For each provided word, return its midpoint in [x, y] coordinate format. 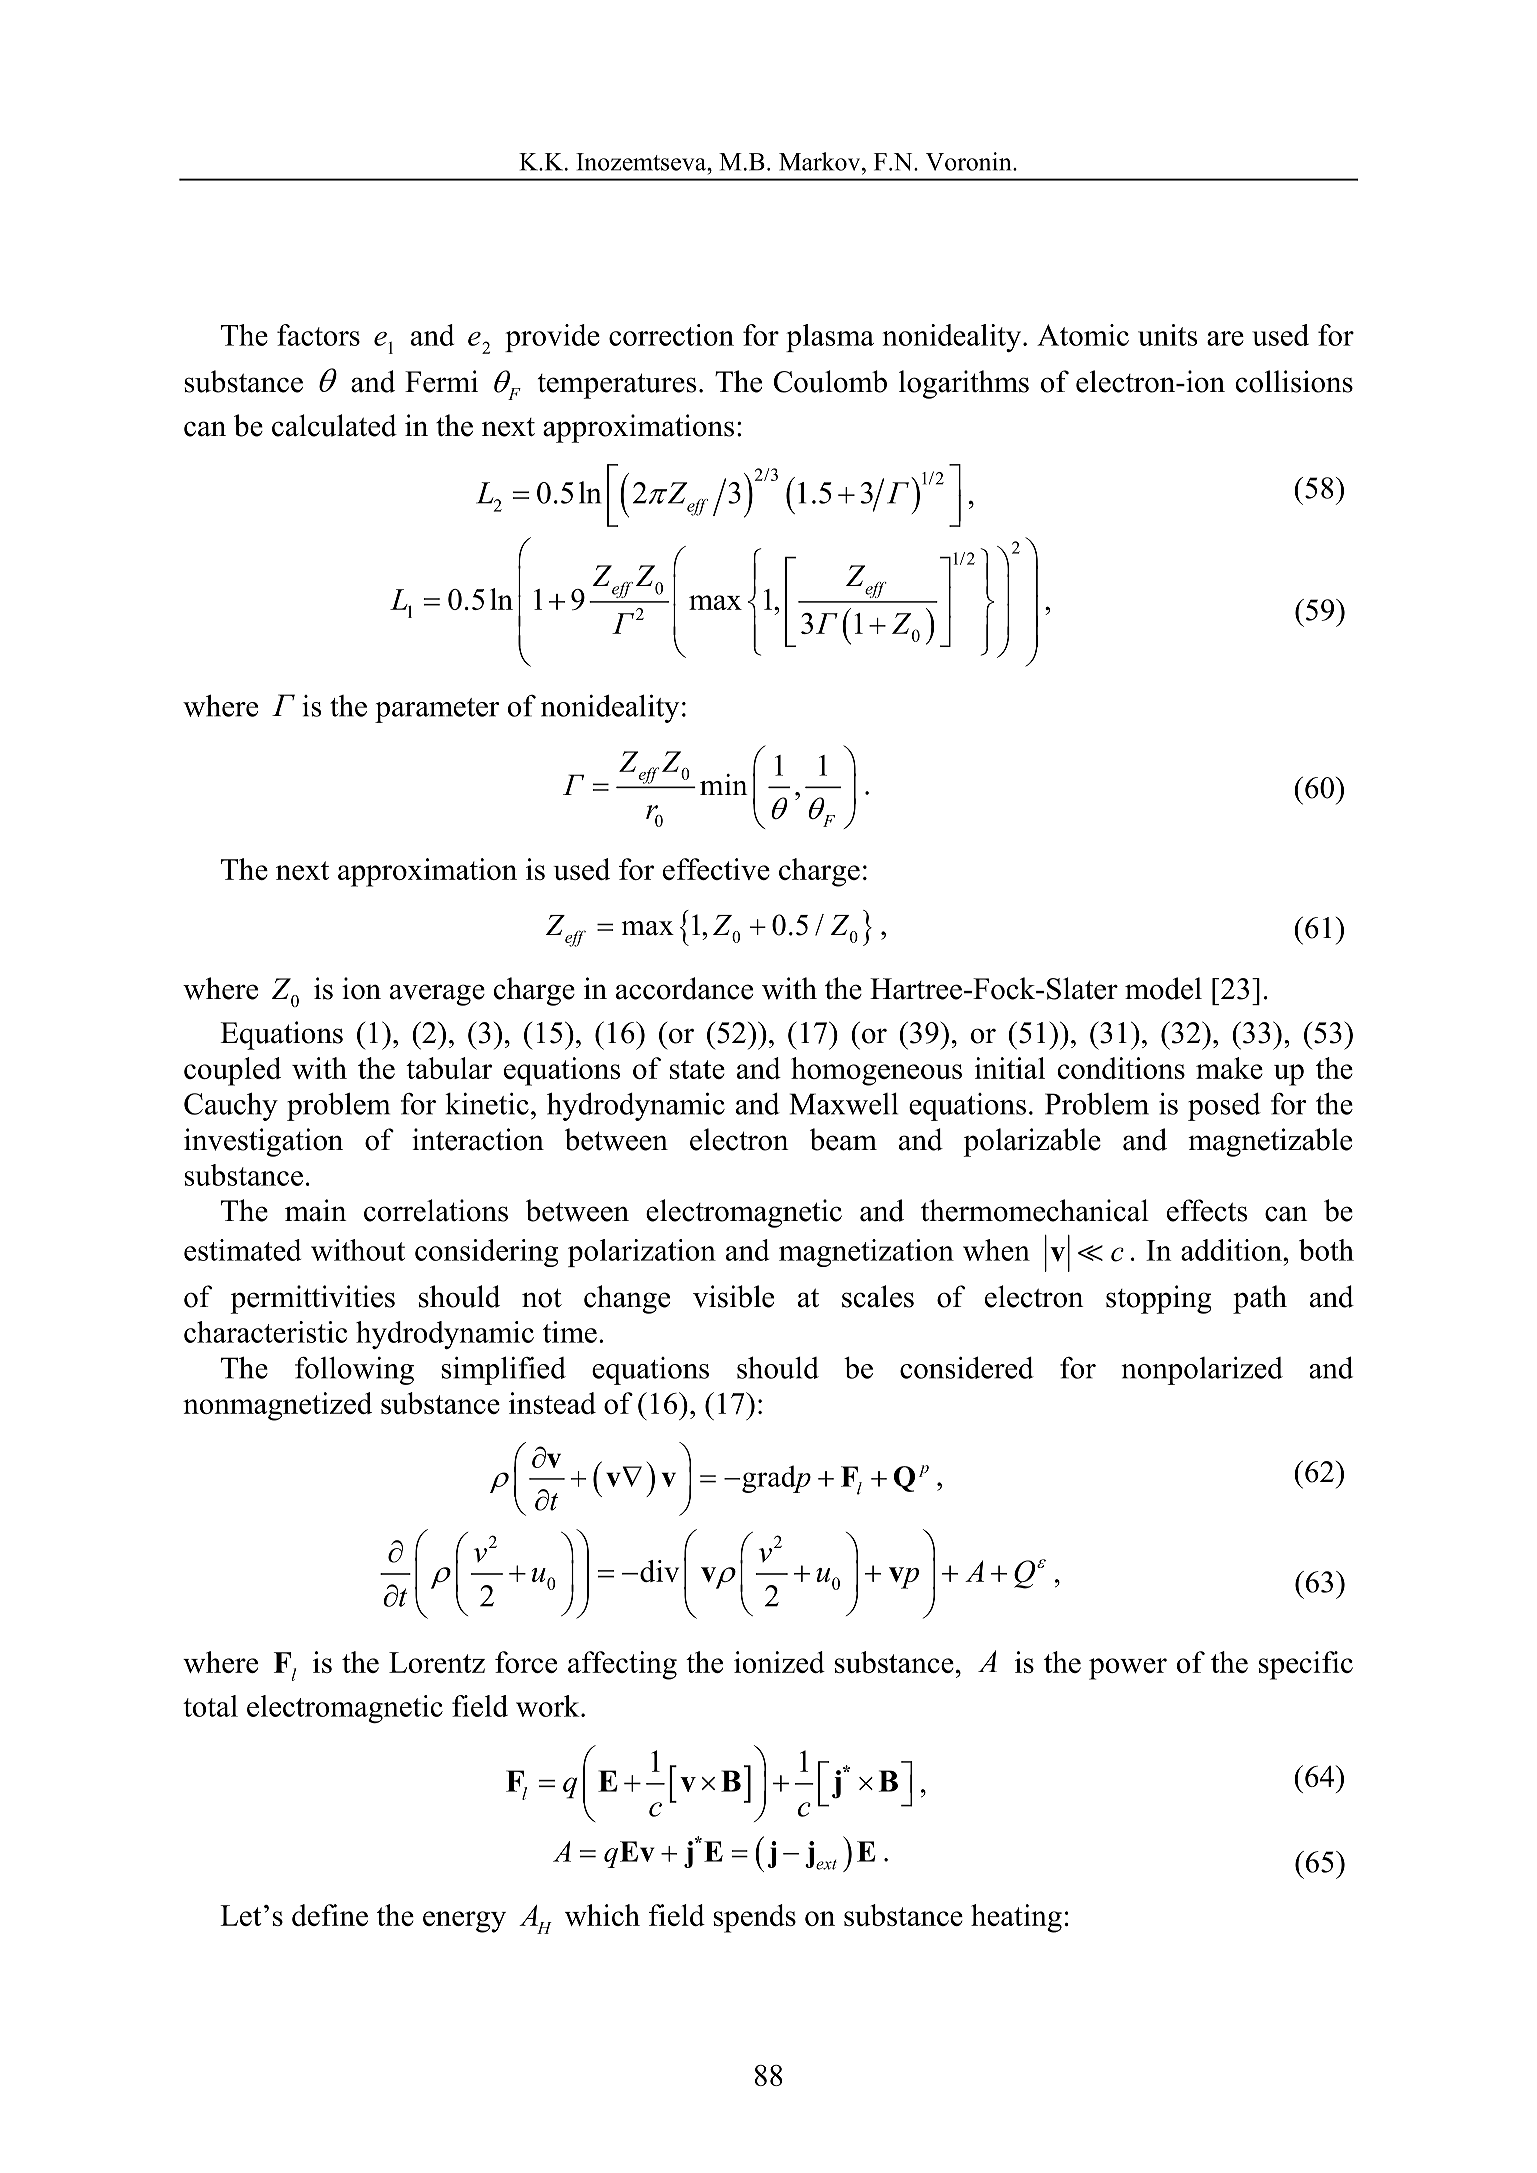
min [724, 784]
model [1163, 988]
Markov [821, 161]
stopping [1158, 1299]
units [1167, 335]
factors [318, 335]
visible [733, 1296]
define [330, 1915]
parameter [437, 710]
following [354, 1371]
